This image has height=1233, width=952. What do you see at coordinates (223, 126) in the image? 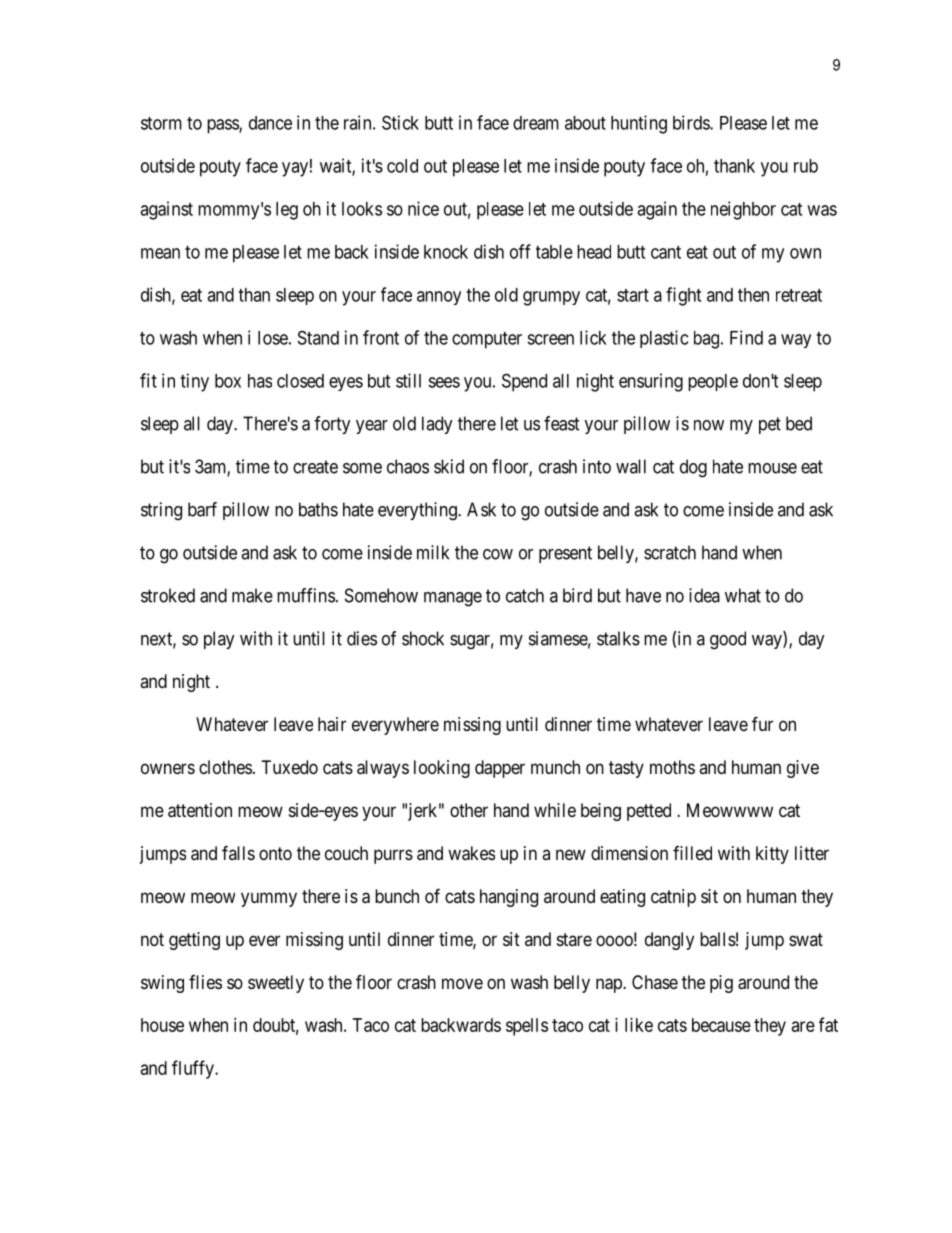
I see `pass` at bounding box center [223, 126].
